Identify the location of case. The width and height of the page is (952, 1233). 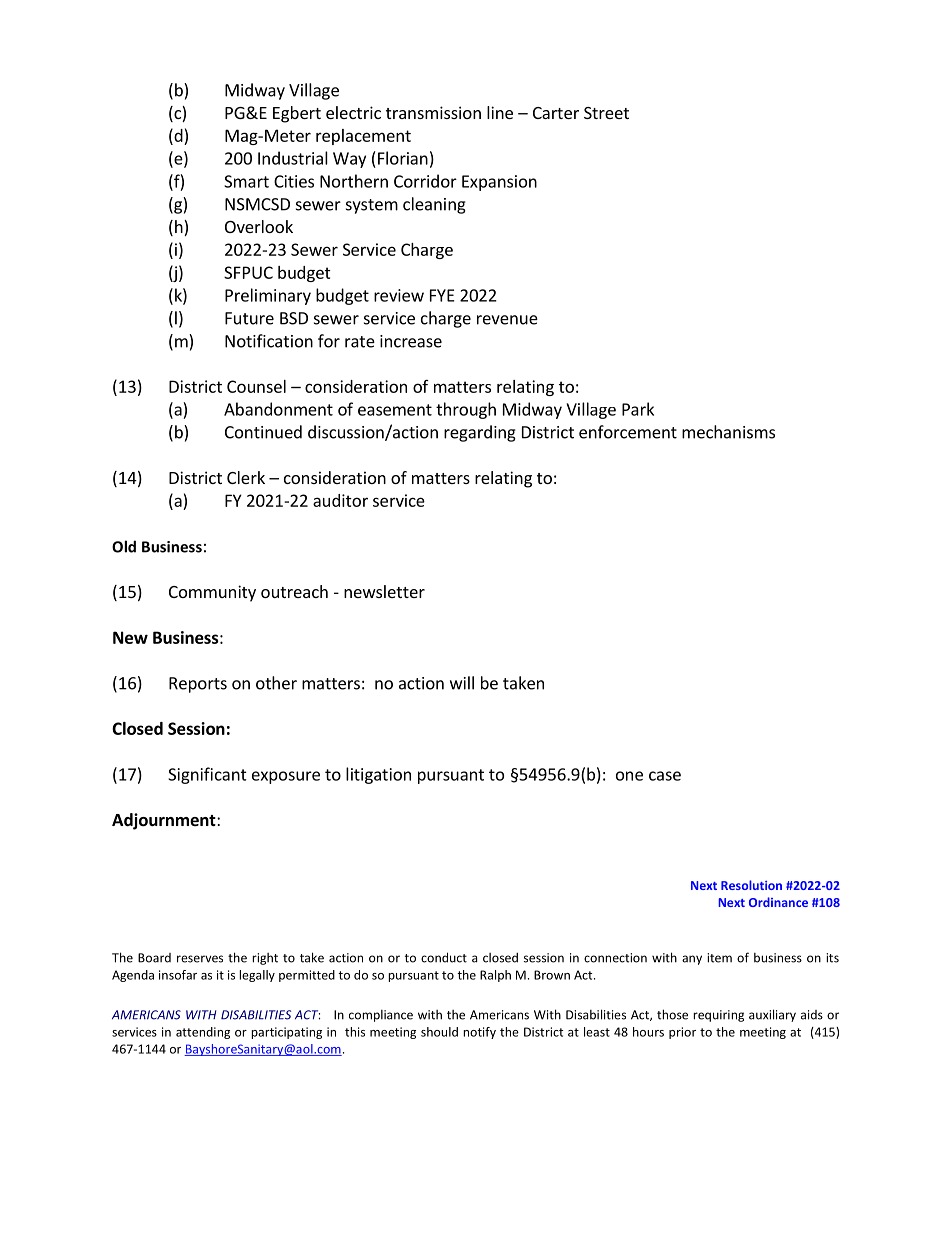
(665, 776).
